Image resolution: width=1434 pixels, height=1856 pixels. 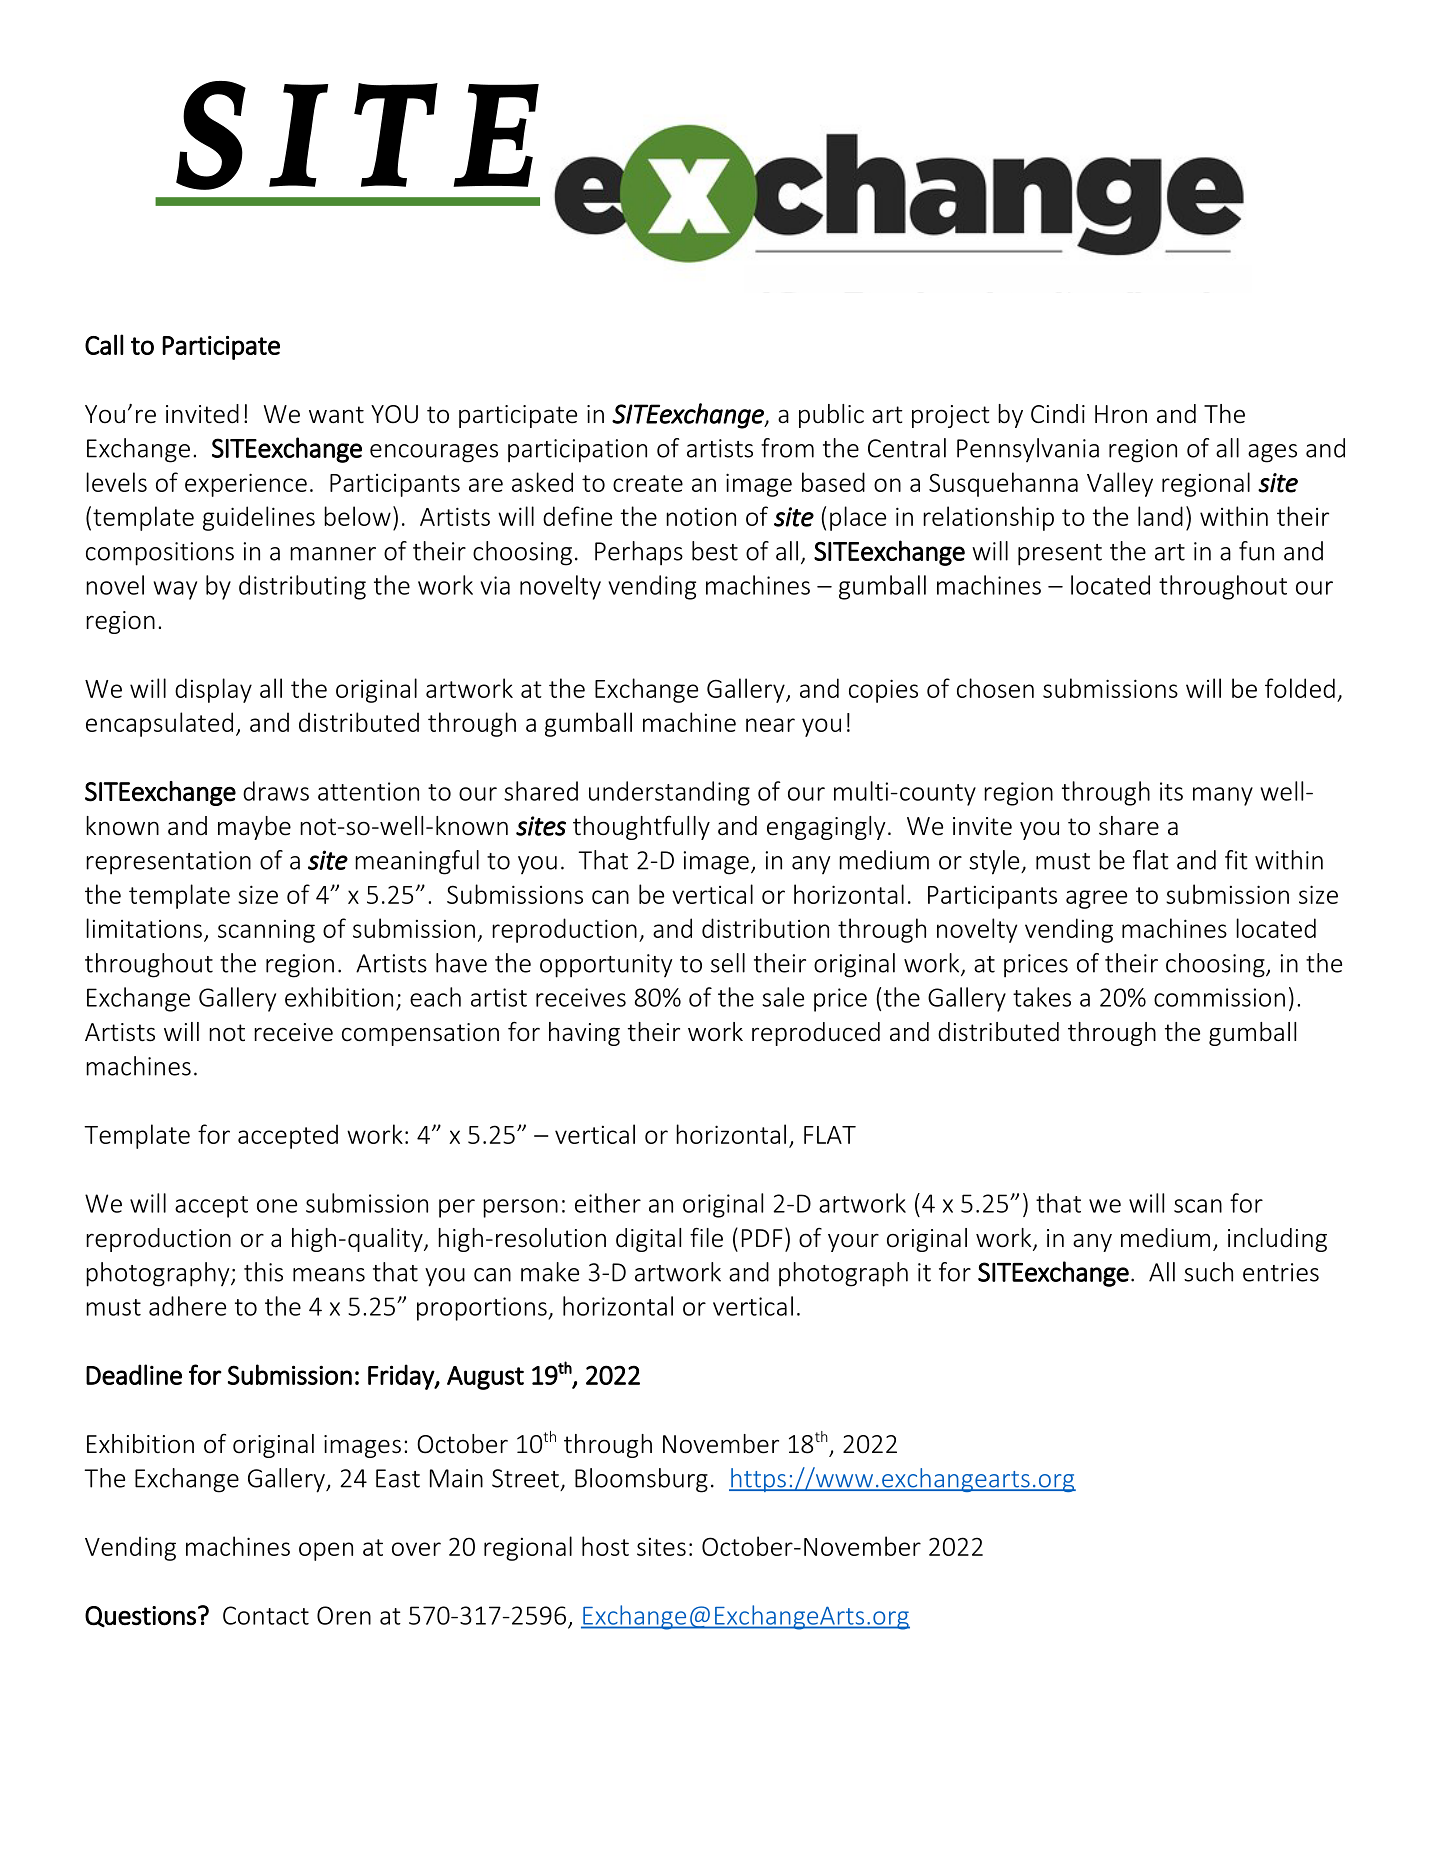 I want to click on host, so click(x=605, y=1546).
